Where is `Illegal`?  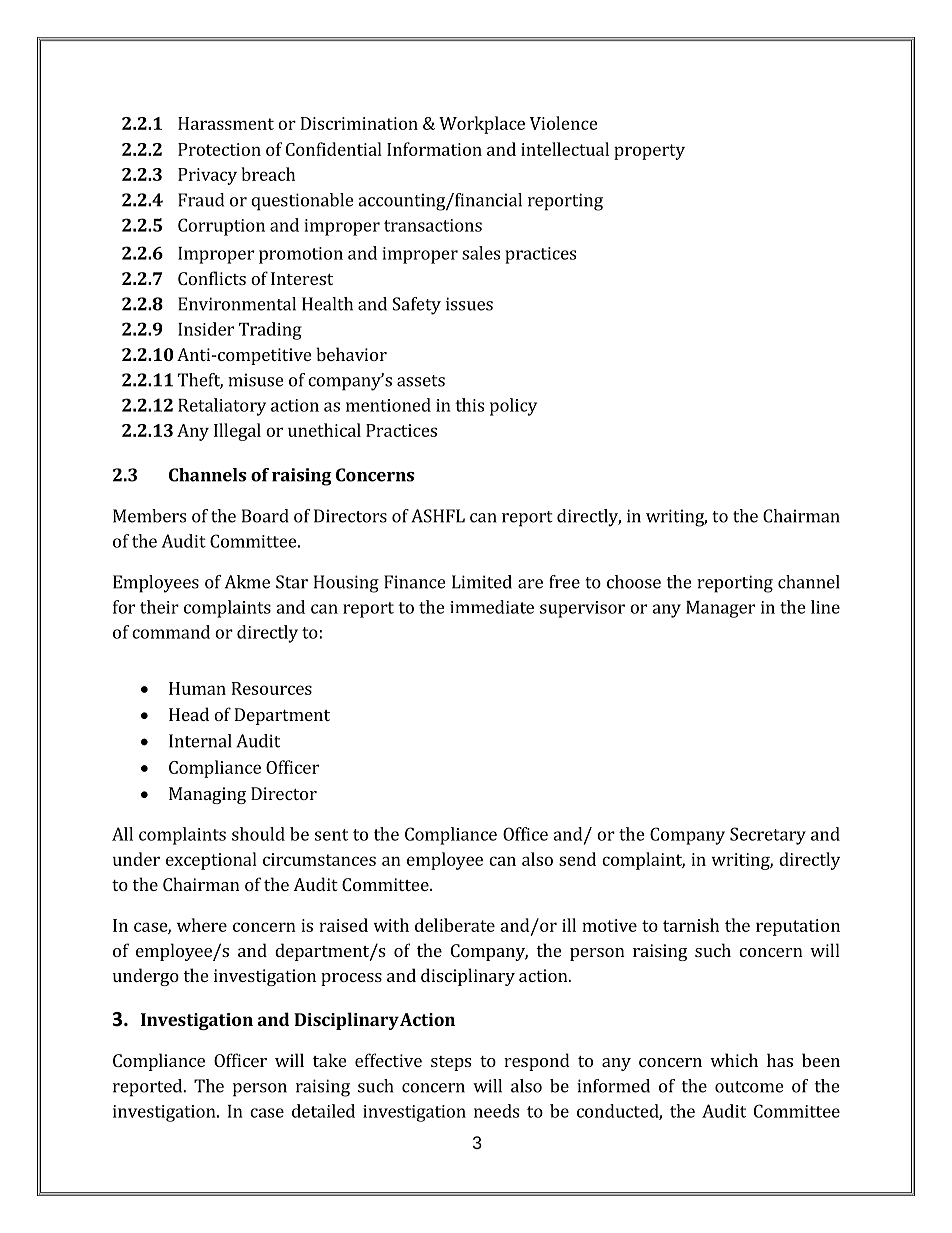 Illegal is located at coordinates (237, 432).
